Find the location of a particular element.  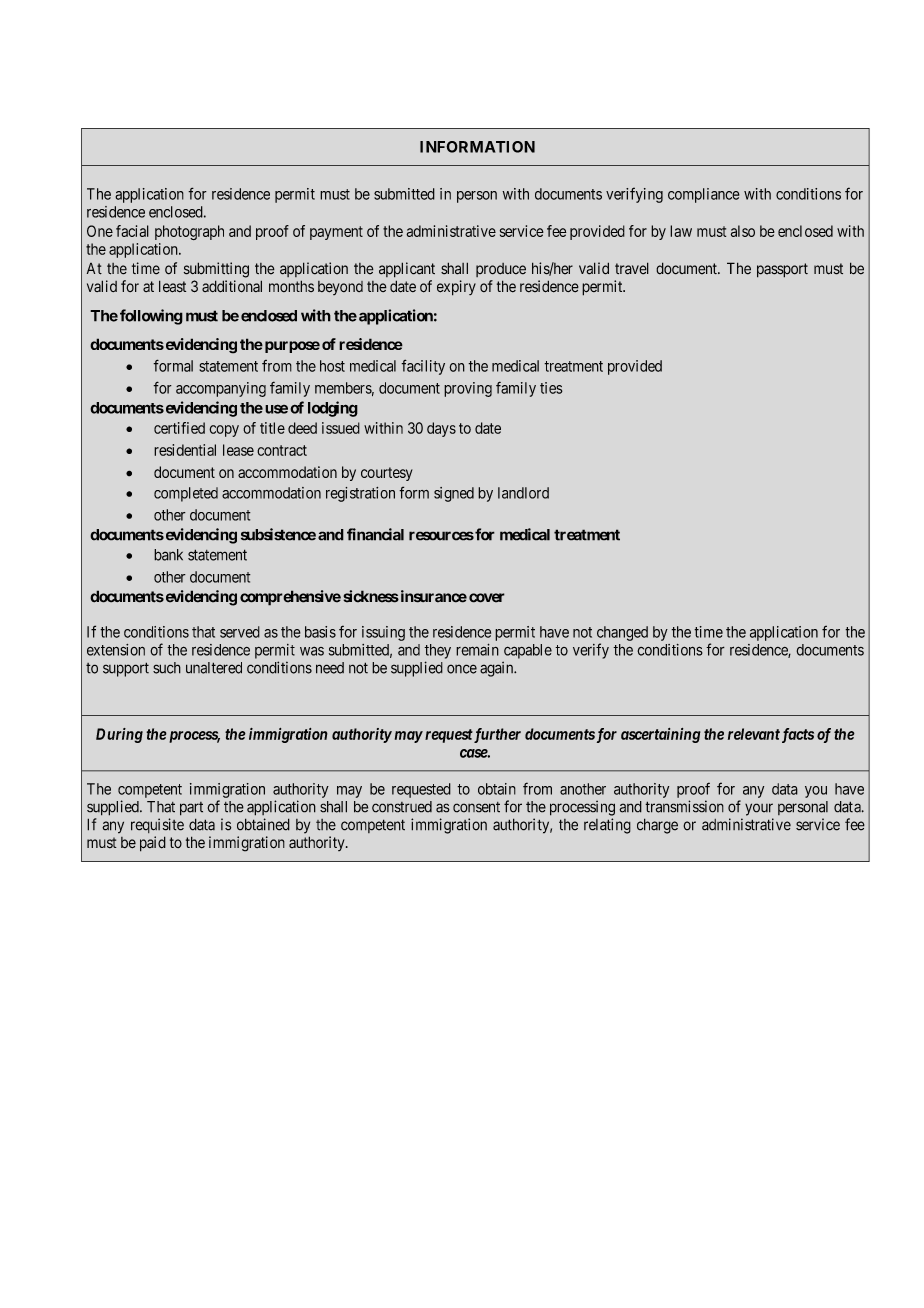

payment is located at coordinates (336, 233).
